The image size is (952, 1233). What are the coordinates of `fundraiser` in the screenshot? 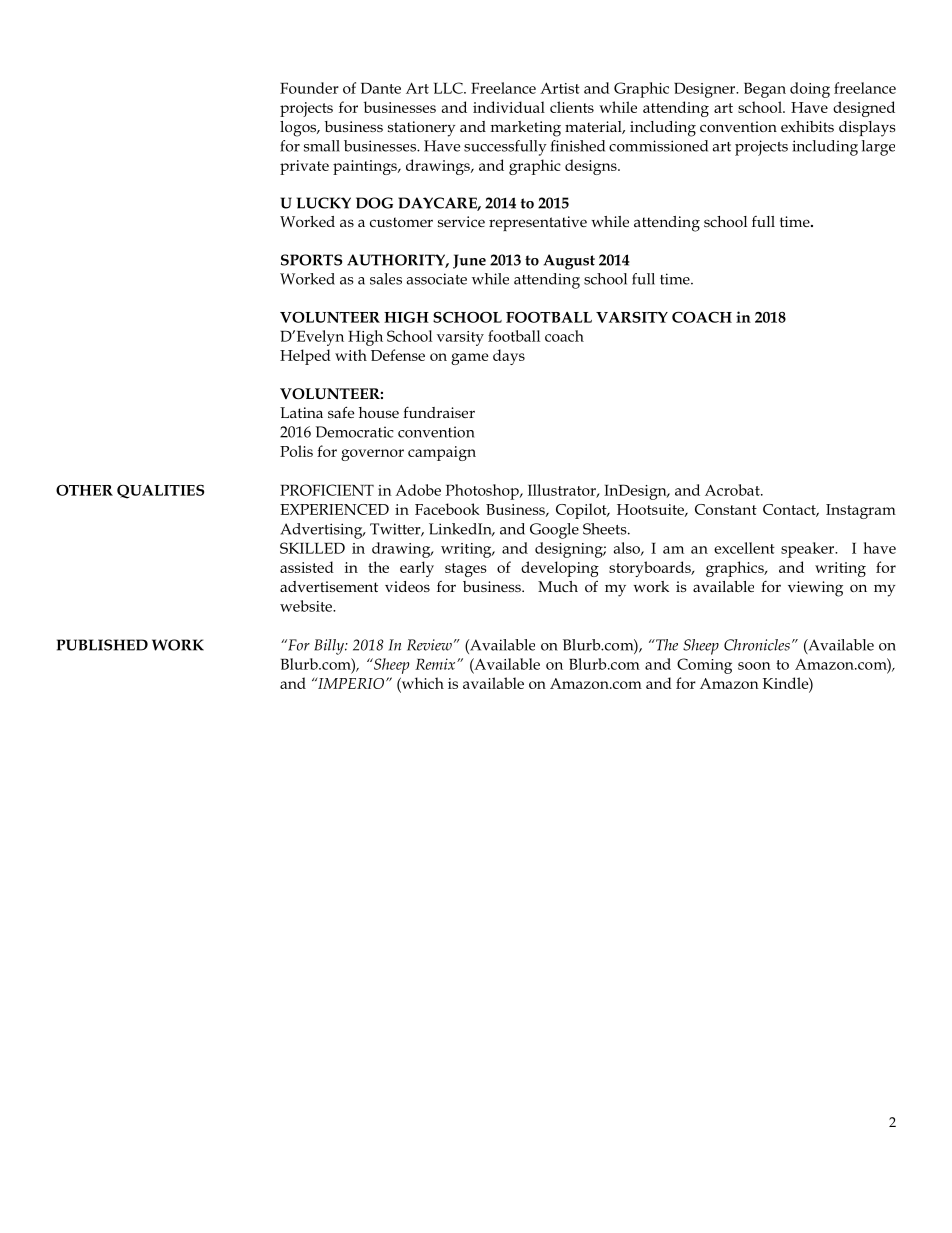 It's located at (439, 412).
